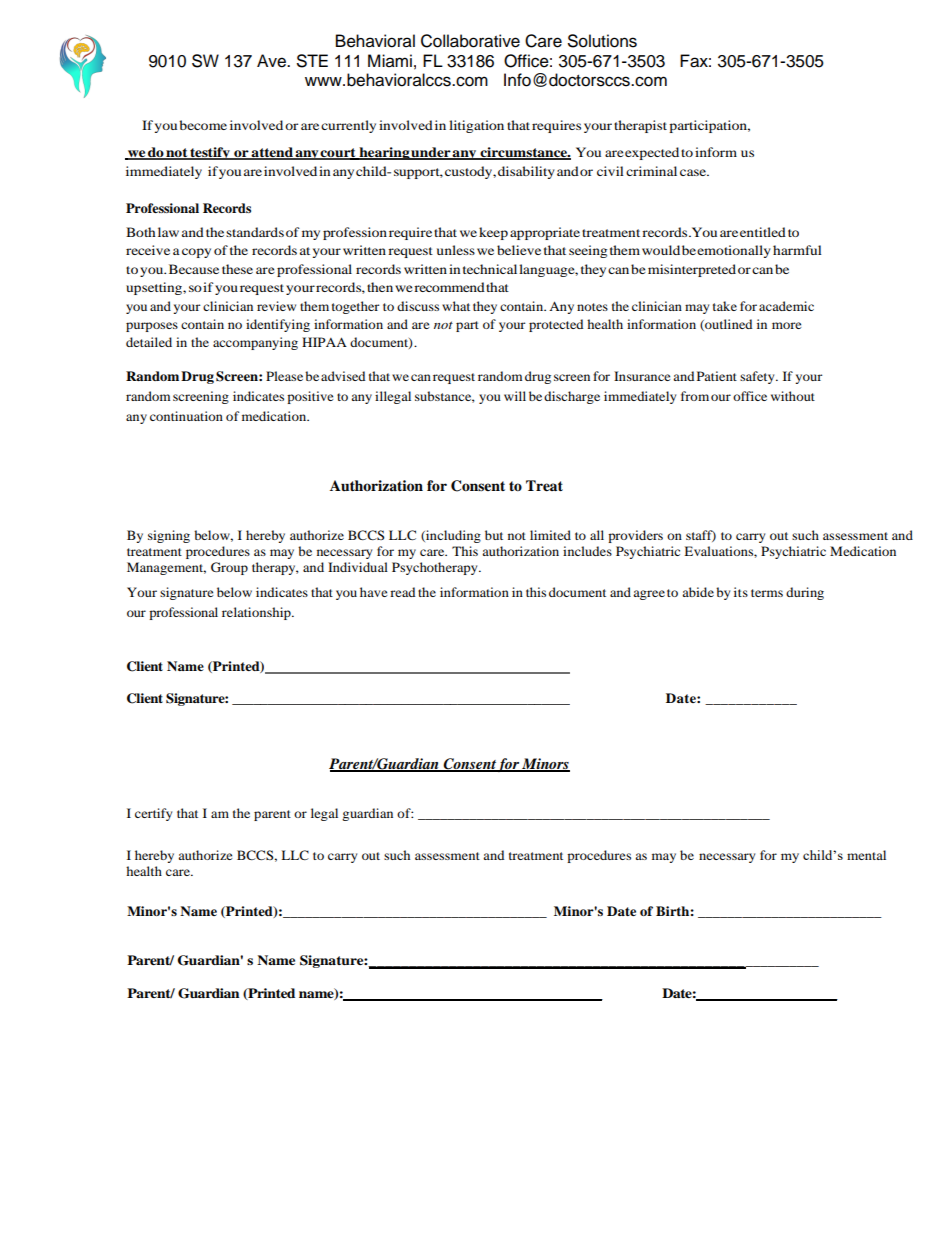 The width and height of the document is (952, 1233). Describe the element at coordinates (169, 536) in the document. I see `signing` at that location.
